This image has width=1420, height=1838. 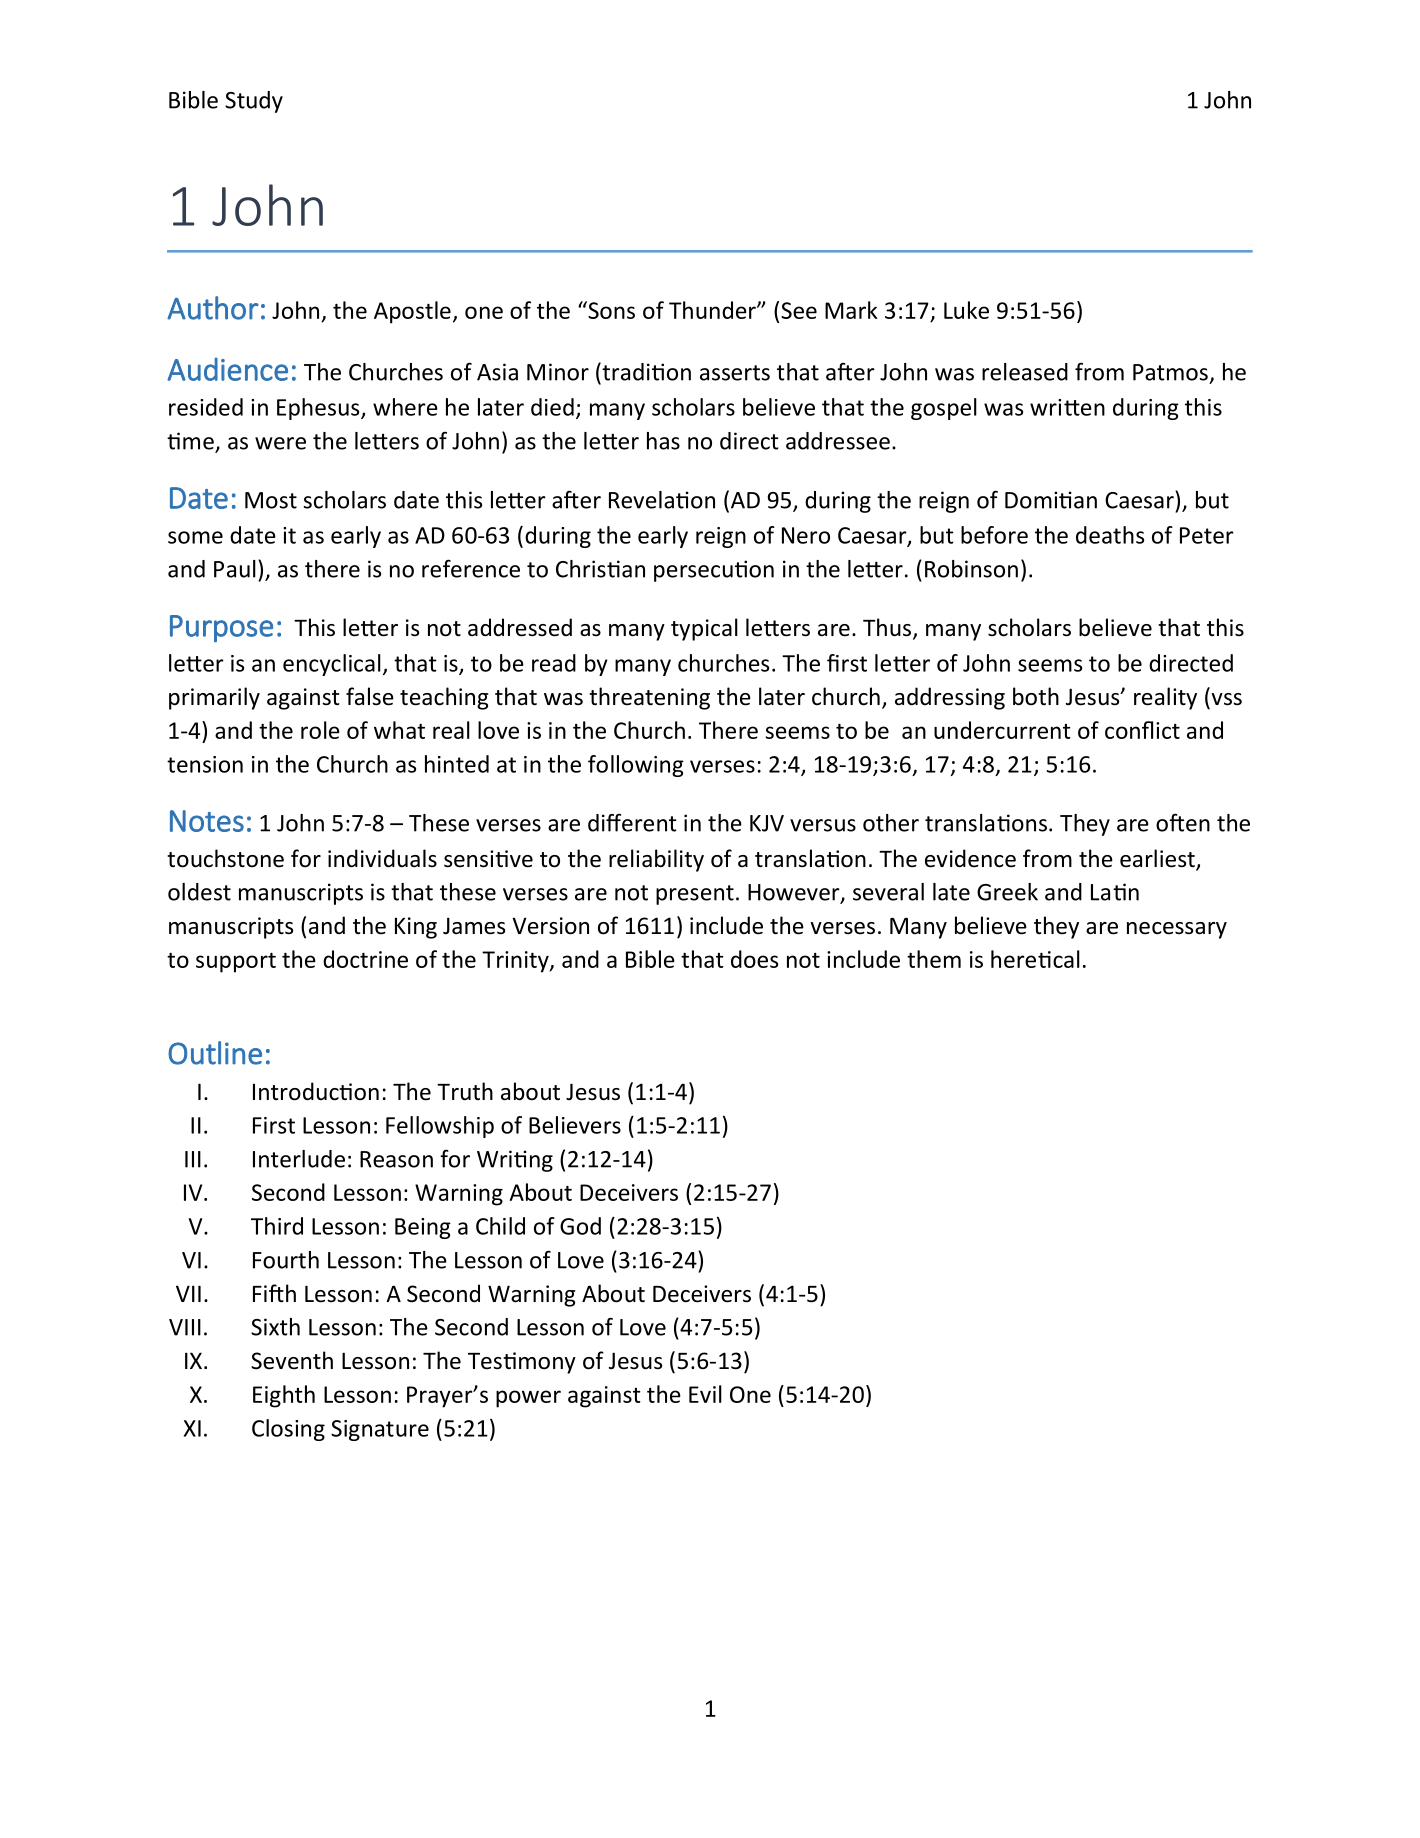 What do you see at coordinates (382, 858) in the image?
I see `individuals` at bounding box center [382, 858].
